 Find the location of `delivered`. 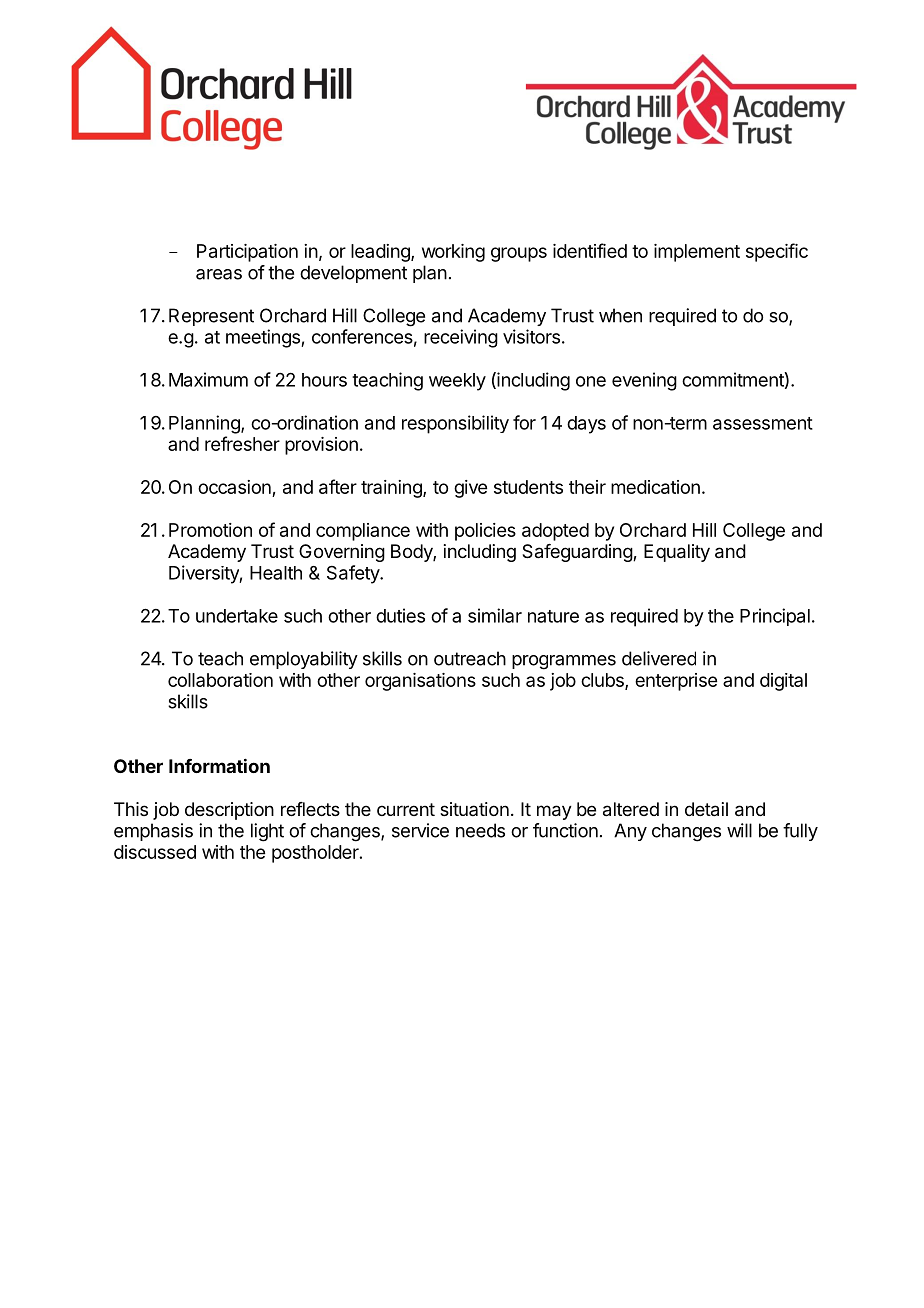

delivered is located at coordinates (659, 658).
